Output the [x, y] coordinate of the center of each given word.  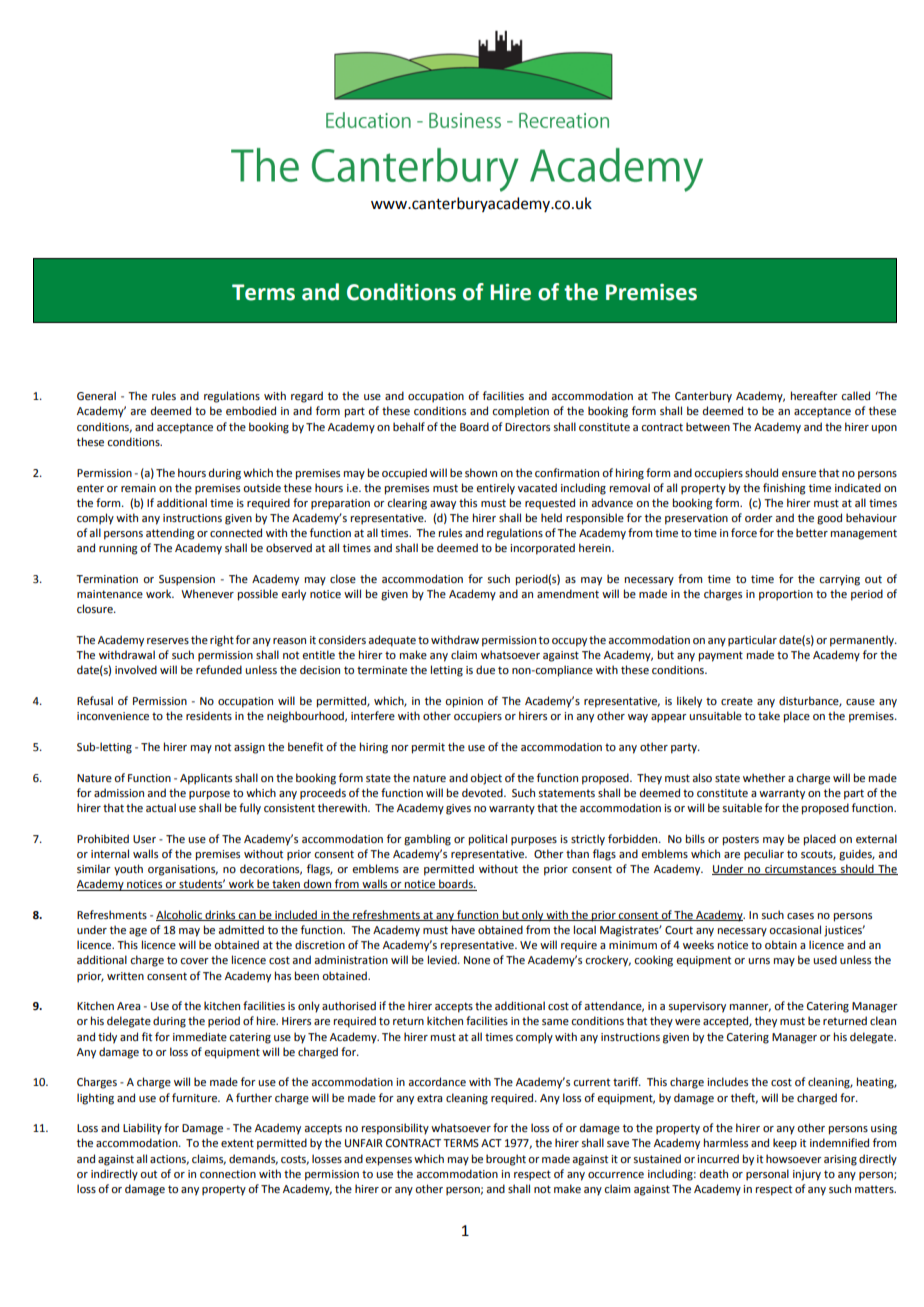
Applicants [206, 779]
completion [520, 412]
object [486, 779]
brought [506, 1160]
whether [764, 777]
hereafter [814, 395]
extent [237, 1143]
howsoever [794, 1158]
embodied [251, 410]
